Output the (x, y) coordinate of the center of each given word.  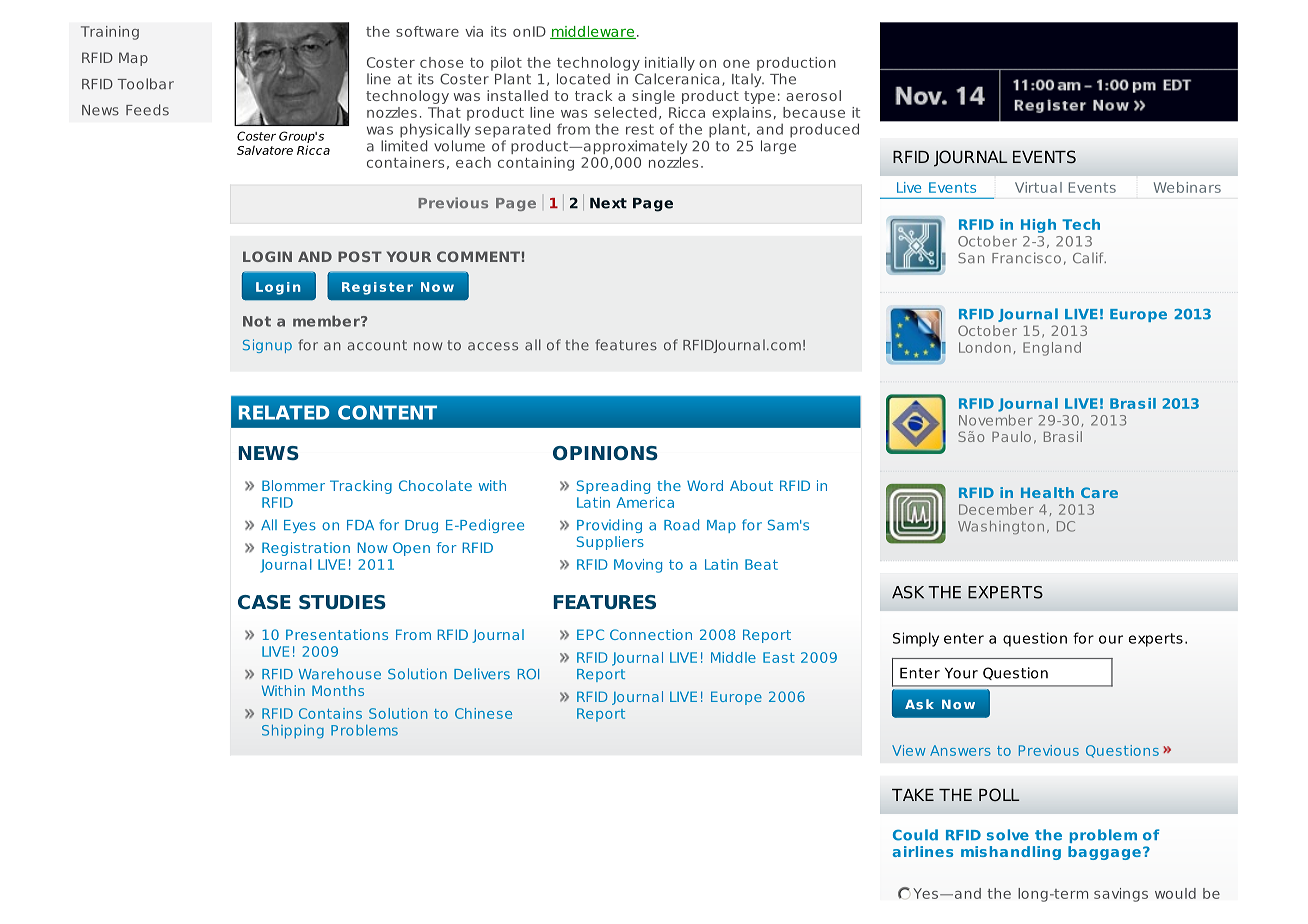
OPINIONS (605, 453)
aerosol (813, 95)
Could (915, 835)
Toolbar (146, 84)
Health (1047, 492)
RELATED (284, 412)
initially (670, 64)
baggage (1104, 853)
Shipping (293, 732)
